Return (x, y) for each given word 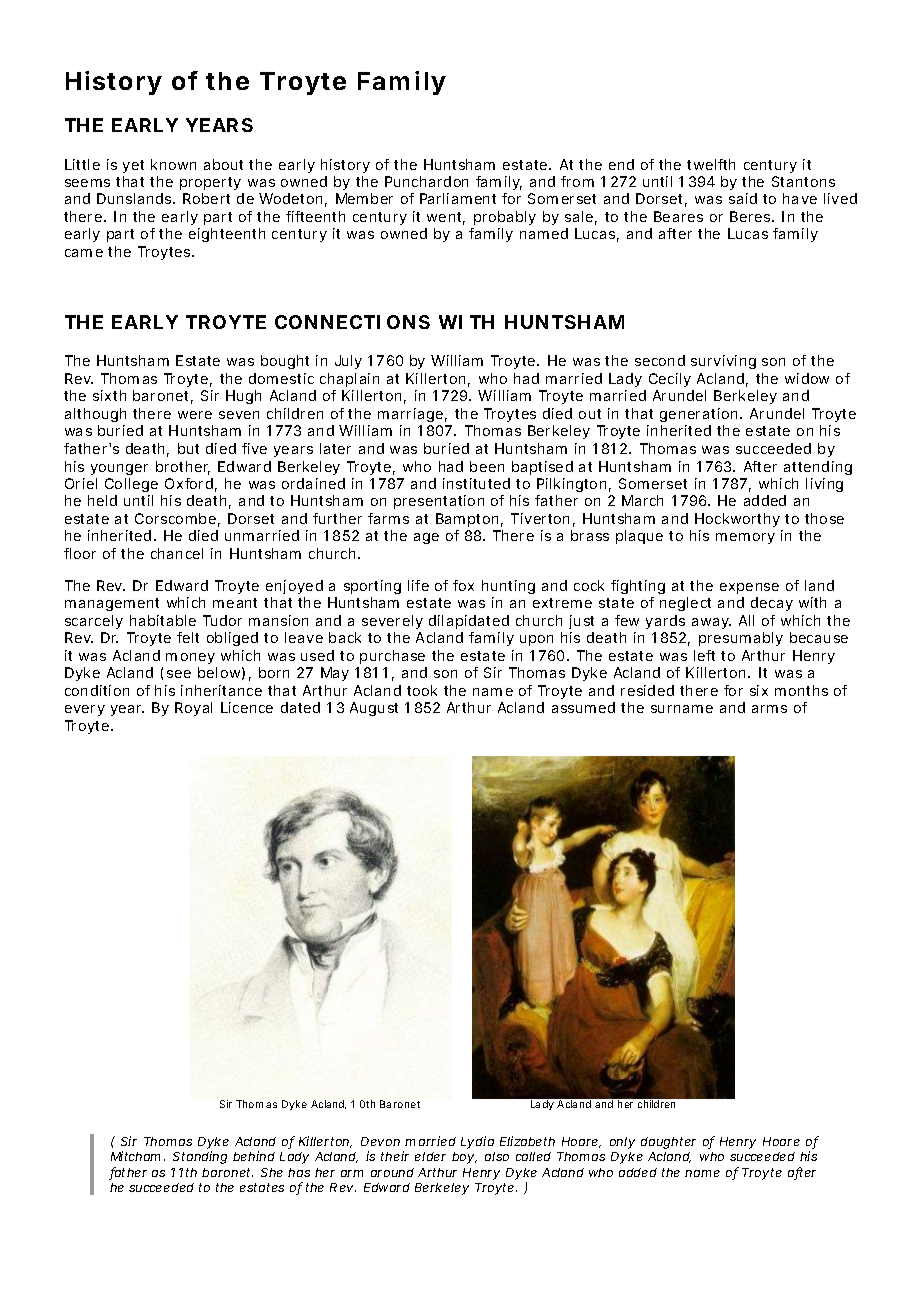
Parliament (458, 198)
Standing (200, 1157)
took (422, 690)
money (190, 658)
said (743, 198)
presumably (741, 639)
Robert (206, 198)
